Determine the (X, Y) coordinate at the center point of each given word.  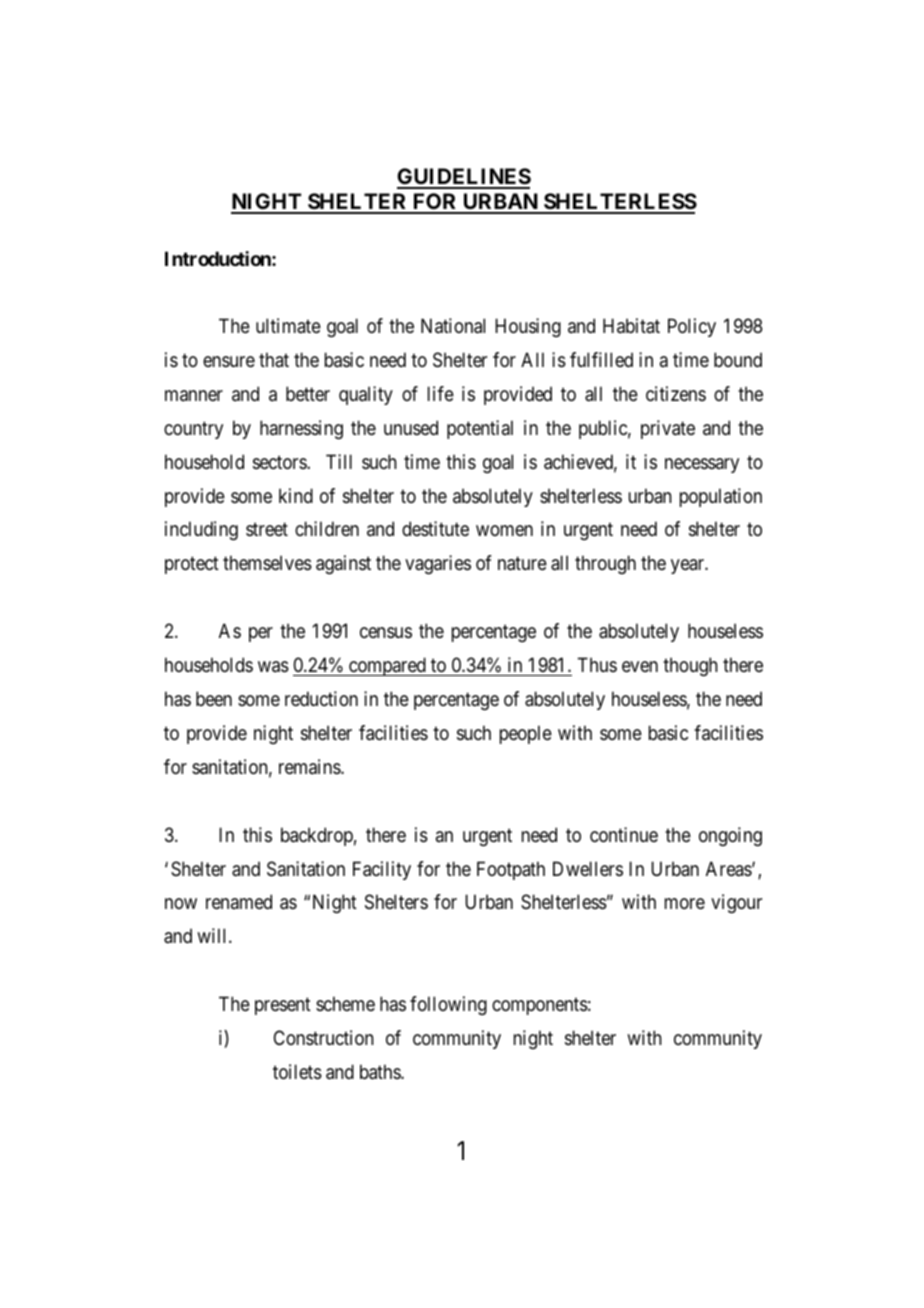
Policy (692, 327)
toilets (297, 1072)
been (214, 699)
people (526, 734)
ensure (229, 361)
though (690, 666)
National (453, 326)
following (448, 1005)
